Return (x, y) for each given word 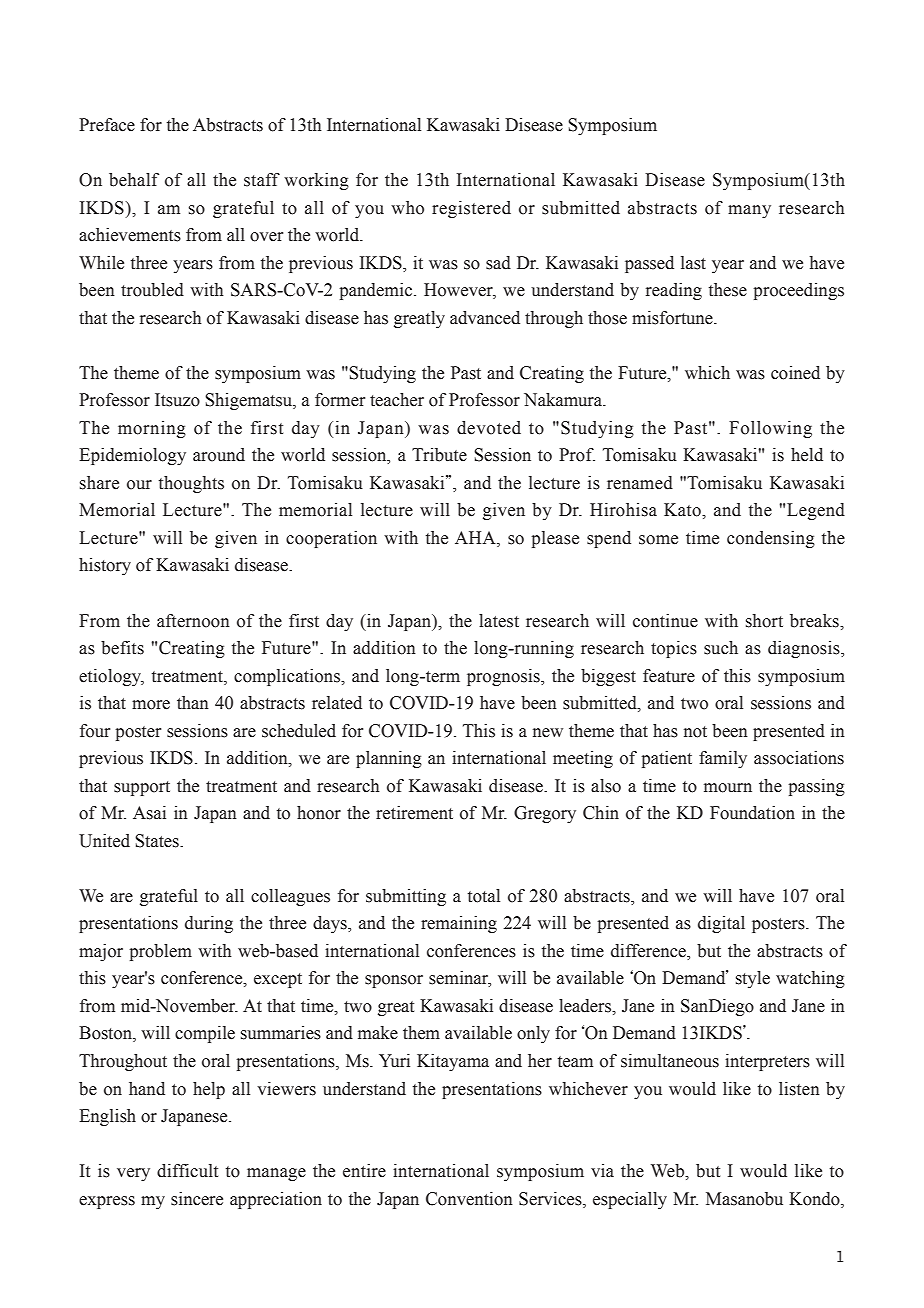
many (749, 211)
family (723, 759)
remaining (459, 924)
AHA (476, 537)
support (142, 788)
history (105, 566)
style (753, 979)
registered (471, 209)
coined (795, 373)
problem (160, 952)
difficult (187, 1171)
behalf (134, 180)
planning (389, 759)
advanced (485, 318)
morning (152, 429)
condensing (771, 539)
